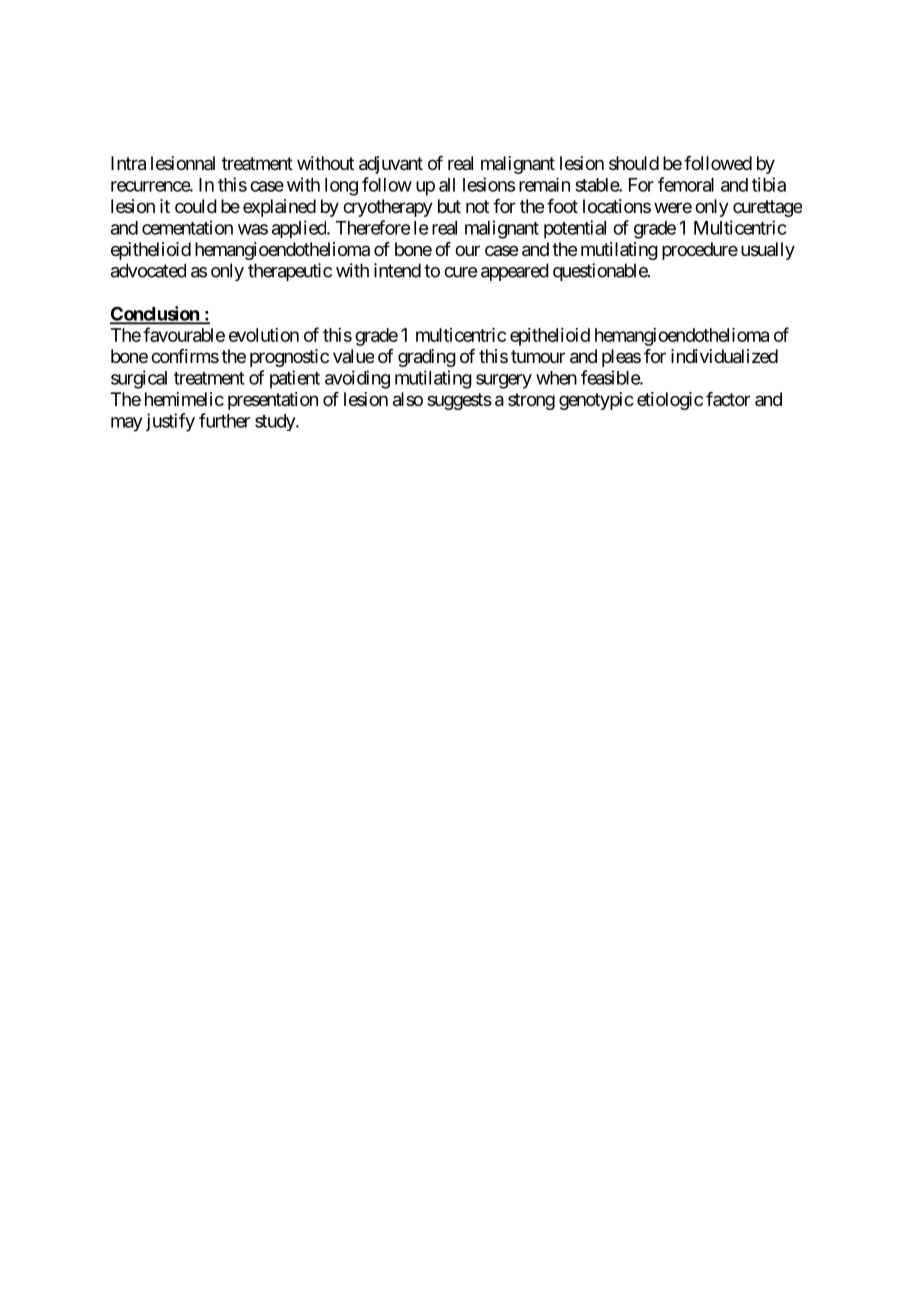 This image has height=1308, width=924. I want to click on cementation, so click(187, 227).
